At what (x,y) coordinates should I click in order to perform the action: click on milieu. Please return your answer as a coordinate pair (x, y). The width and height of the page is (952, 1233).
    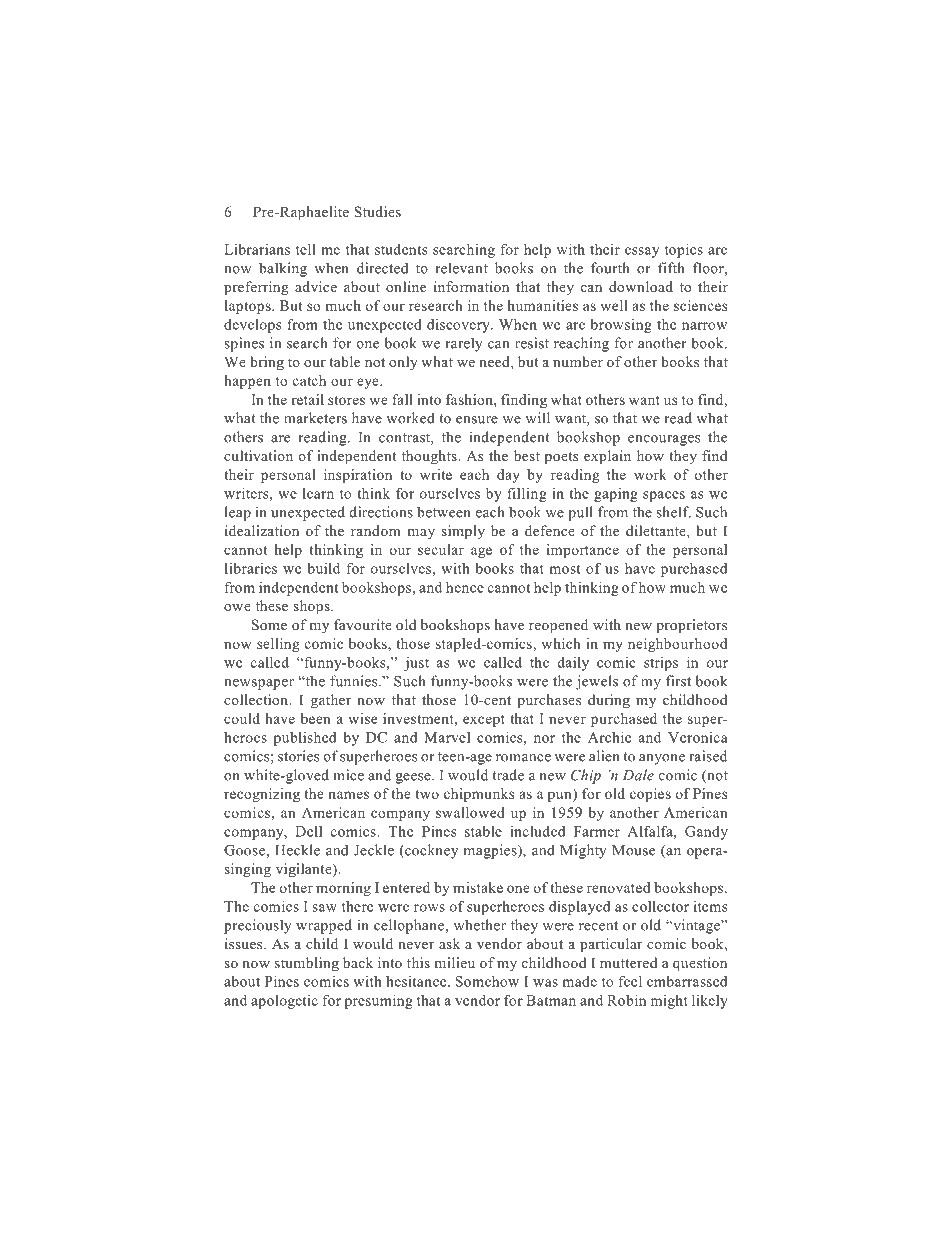
    Looking at the image, I should click on (454, 962).
